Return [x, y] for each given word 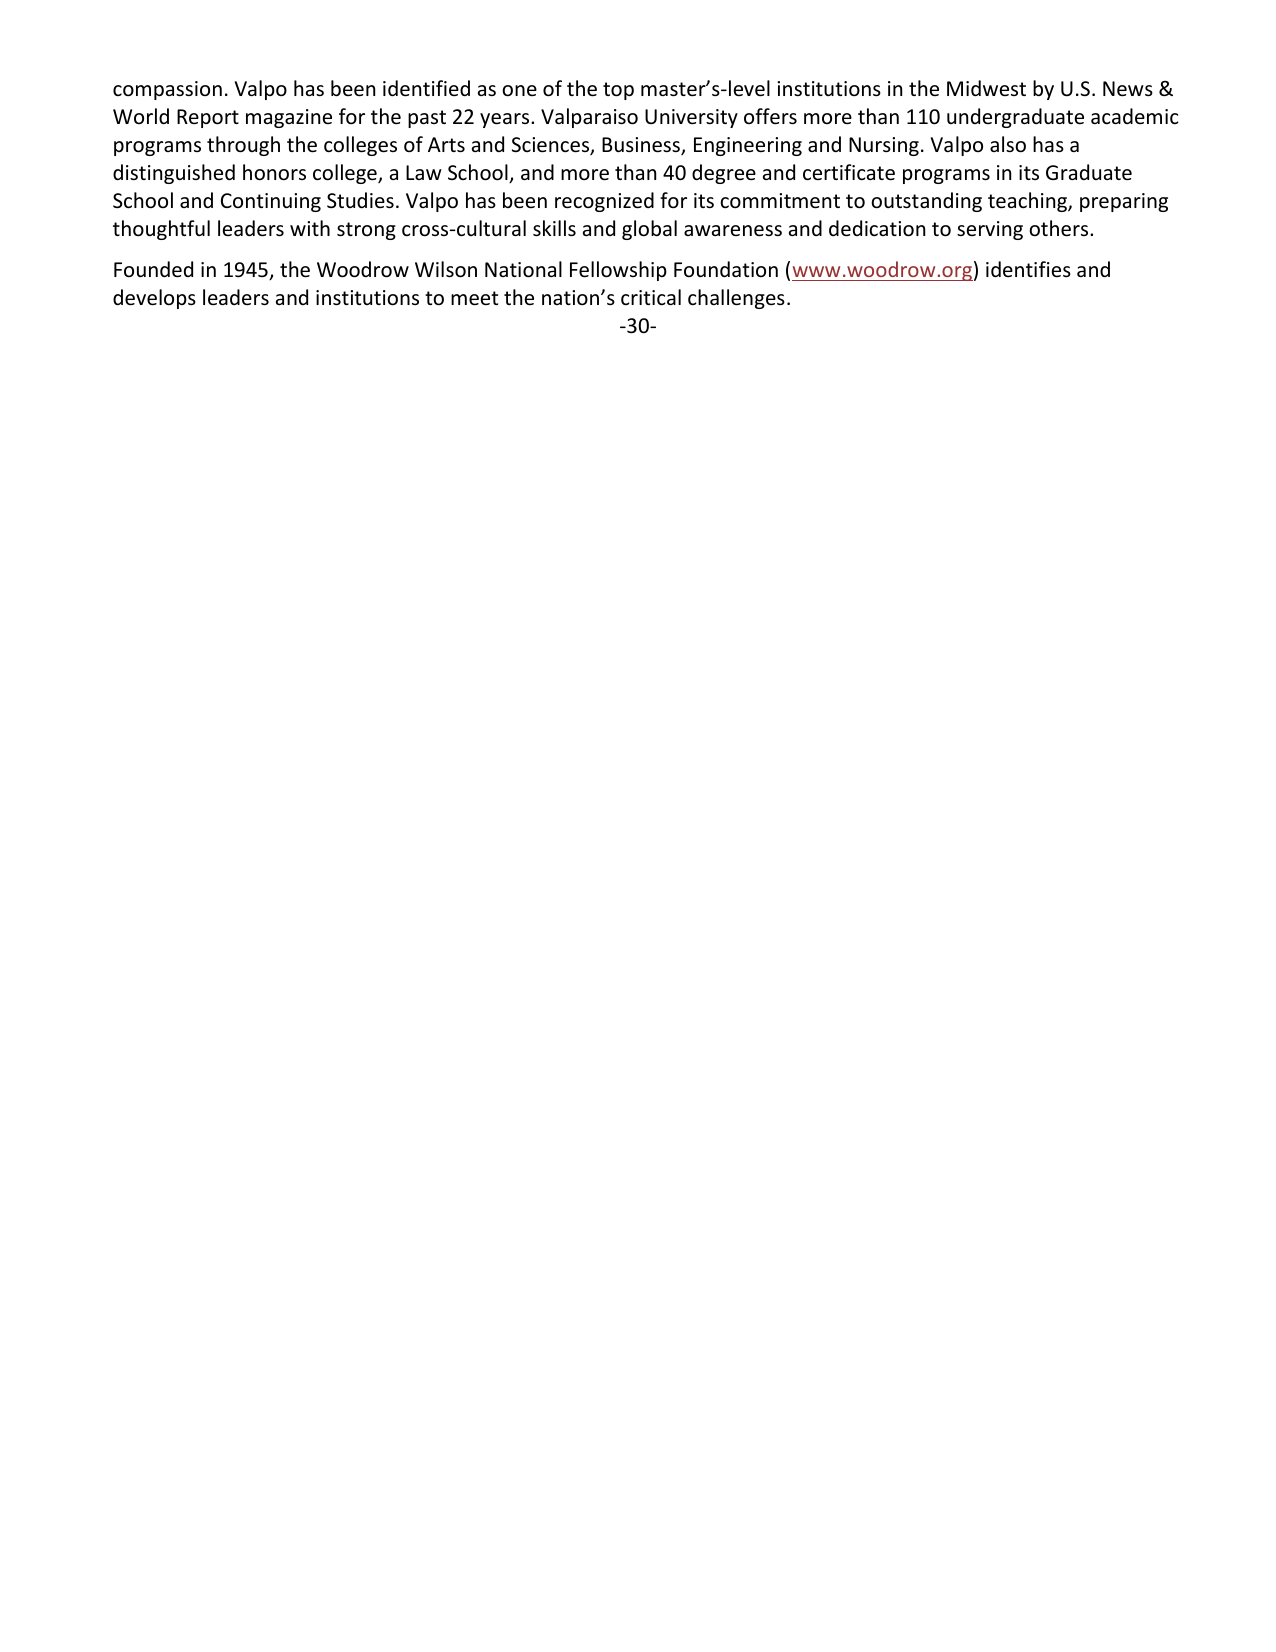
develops [154, 299]
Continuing [271, 202]
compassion [167, 90]
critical [651, 297]
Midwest [986, 88]
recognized [604, 202]
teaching [1028, 202]
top [618, 91]
